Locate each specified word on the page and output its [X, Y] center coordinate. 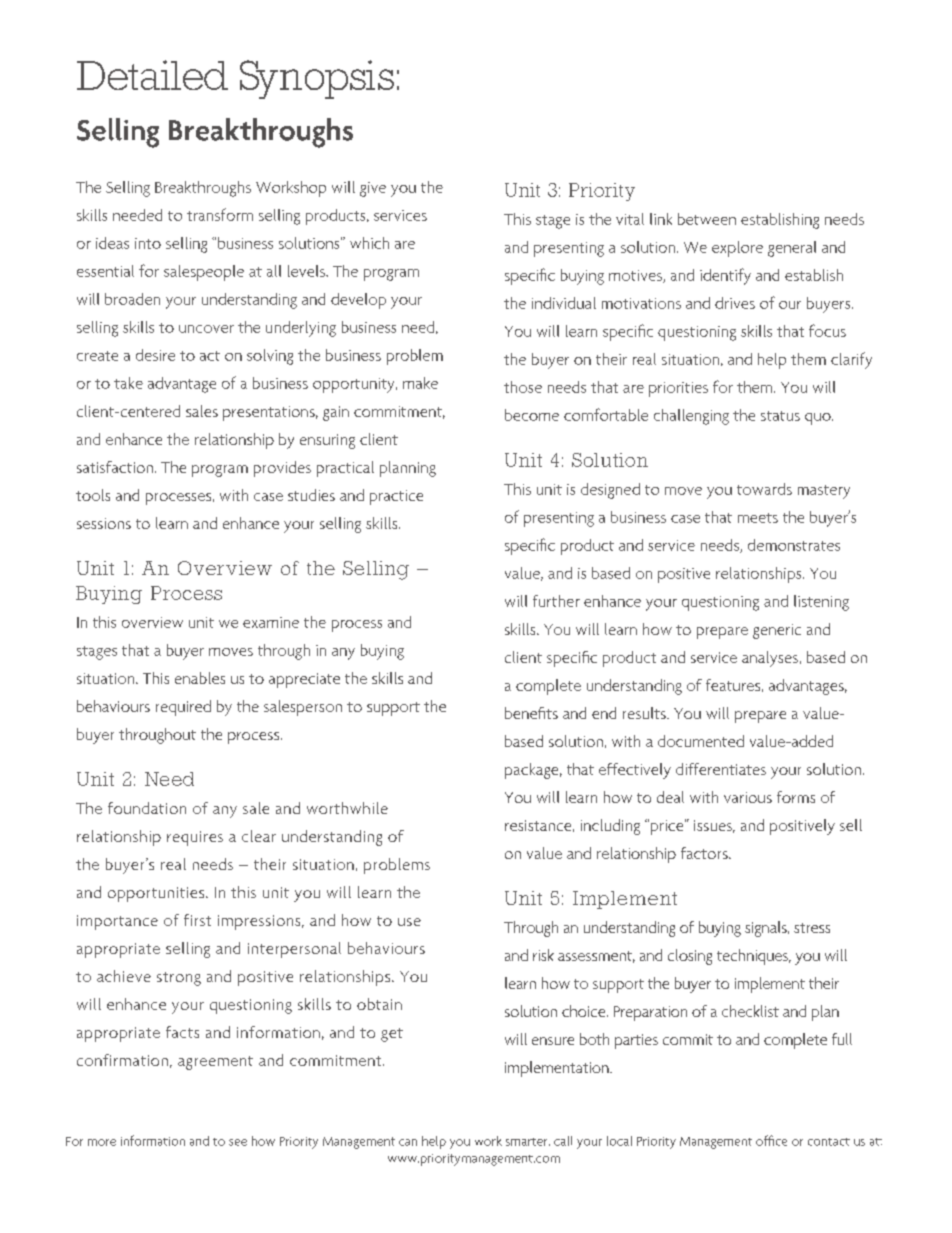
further [556, 601]
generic [777, 631]
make [420, 383]
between [707, 219]
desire [155, 355]
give [373, 189]
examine [271, 622]
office [771, 1140]
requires [195, 838]
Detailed [152, 75]
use [409, 922]
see [238, 1142]
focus [827, 330]
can [408, 1142]
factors [705, 853]
